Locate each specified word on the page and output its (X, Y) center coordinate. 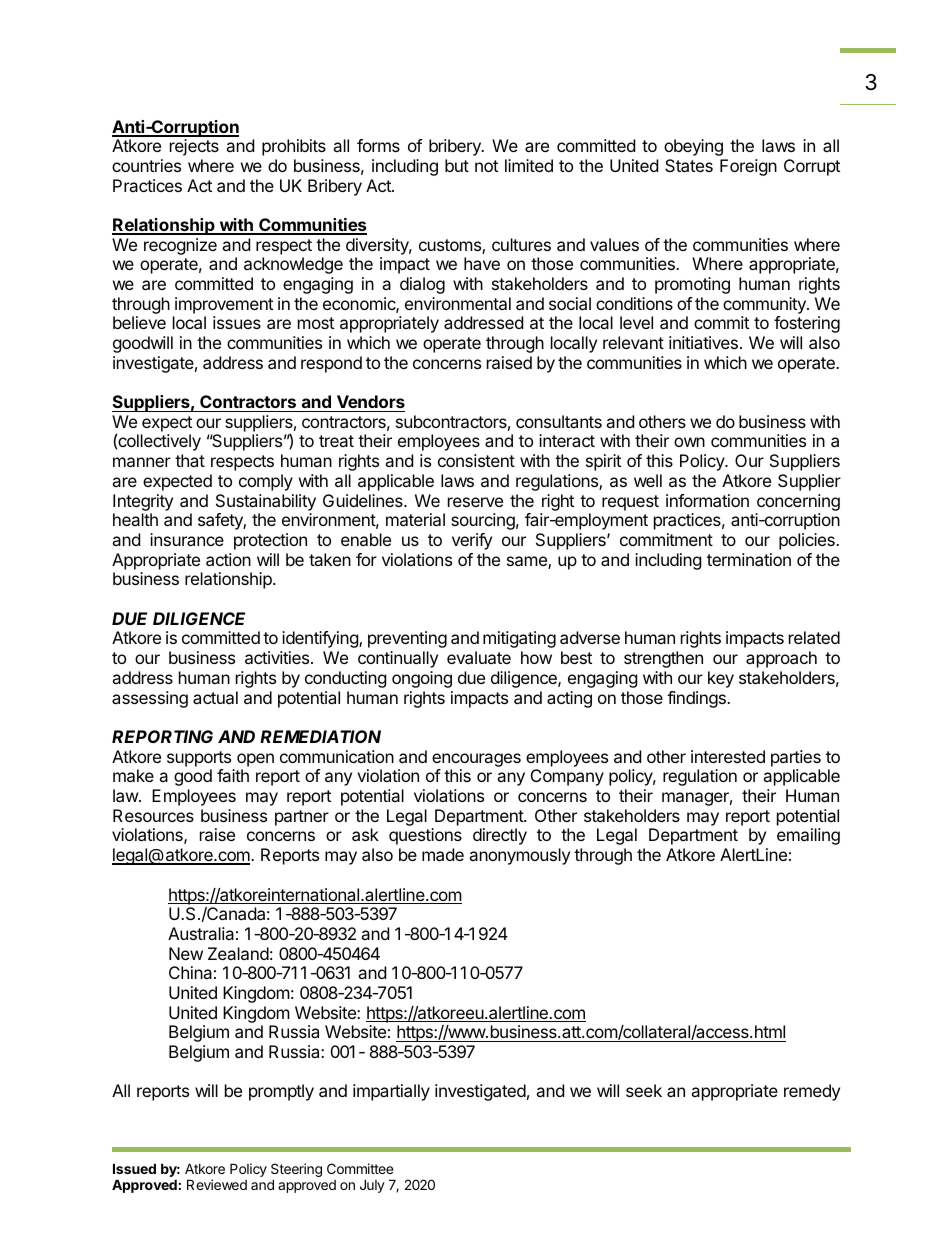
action (228, 559)
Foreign (748, 167)
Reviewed (217, 1184)
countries (146, 165)
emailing (808, 836)
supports (199, 759)
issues (237, 322)
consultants (559, 421)
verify (472, 541)
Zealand (238, 953)
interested (728, 756)
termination (749, 559)
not (486, 166)
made (443, 854)
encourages (476, 760)
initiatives (703, 342)
